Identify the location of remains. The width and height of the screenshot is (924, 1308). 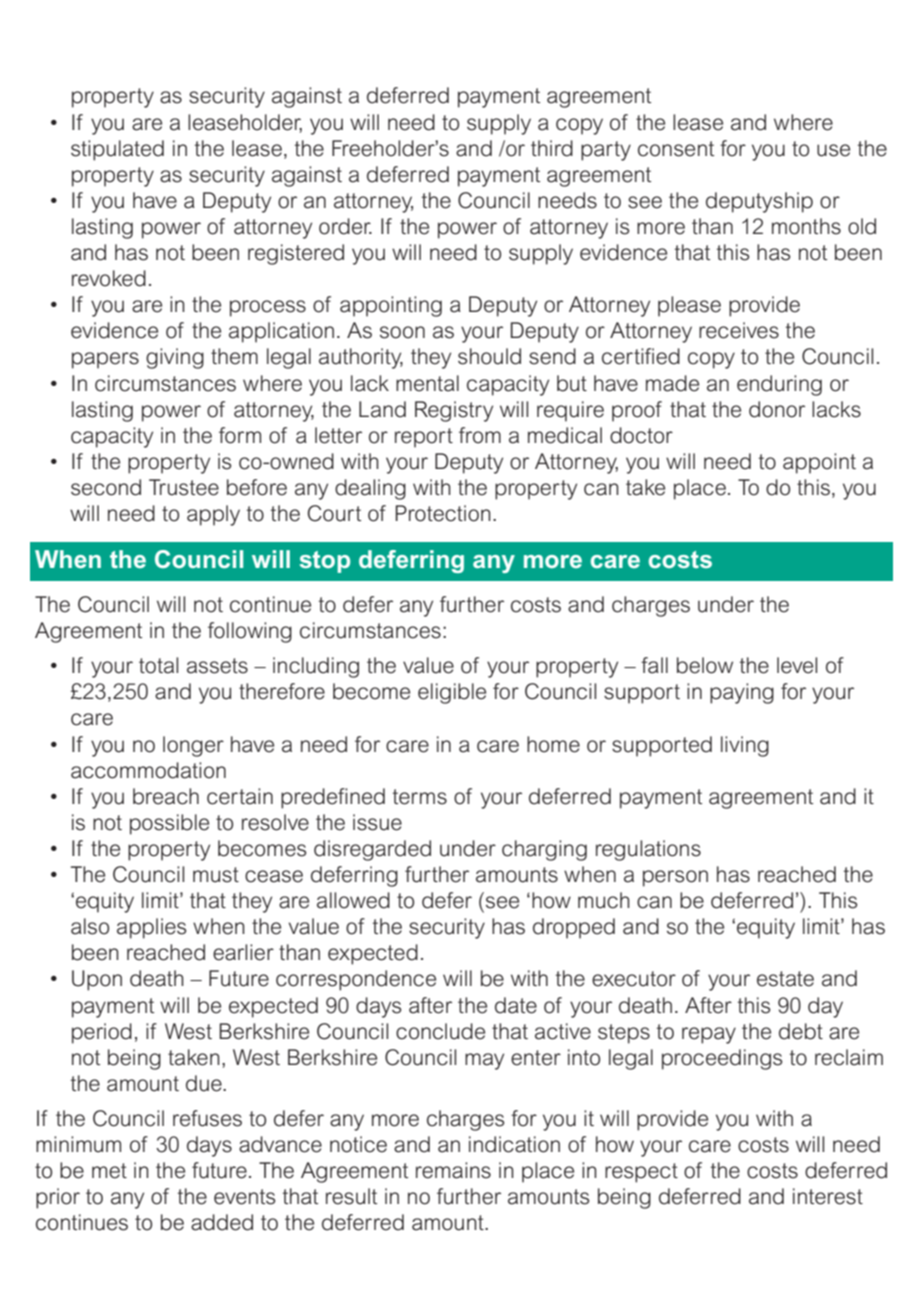
(453, 1170).
